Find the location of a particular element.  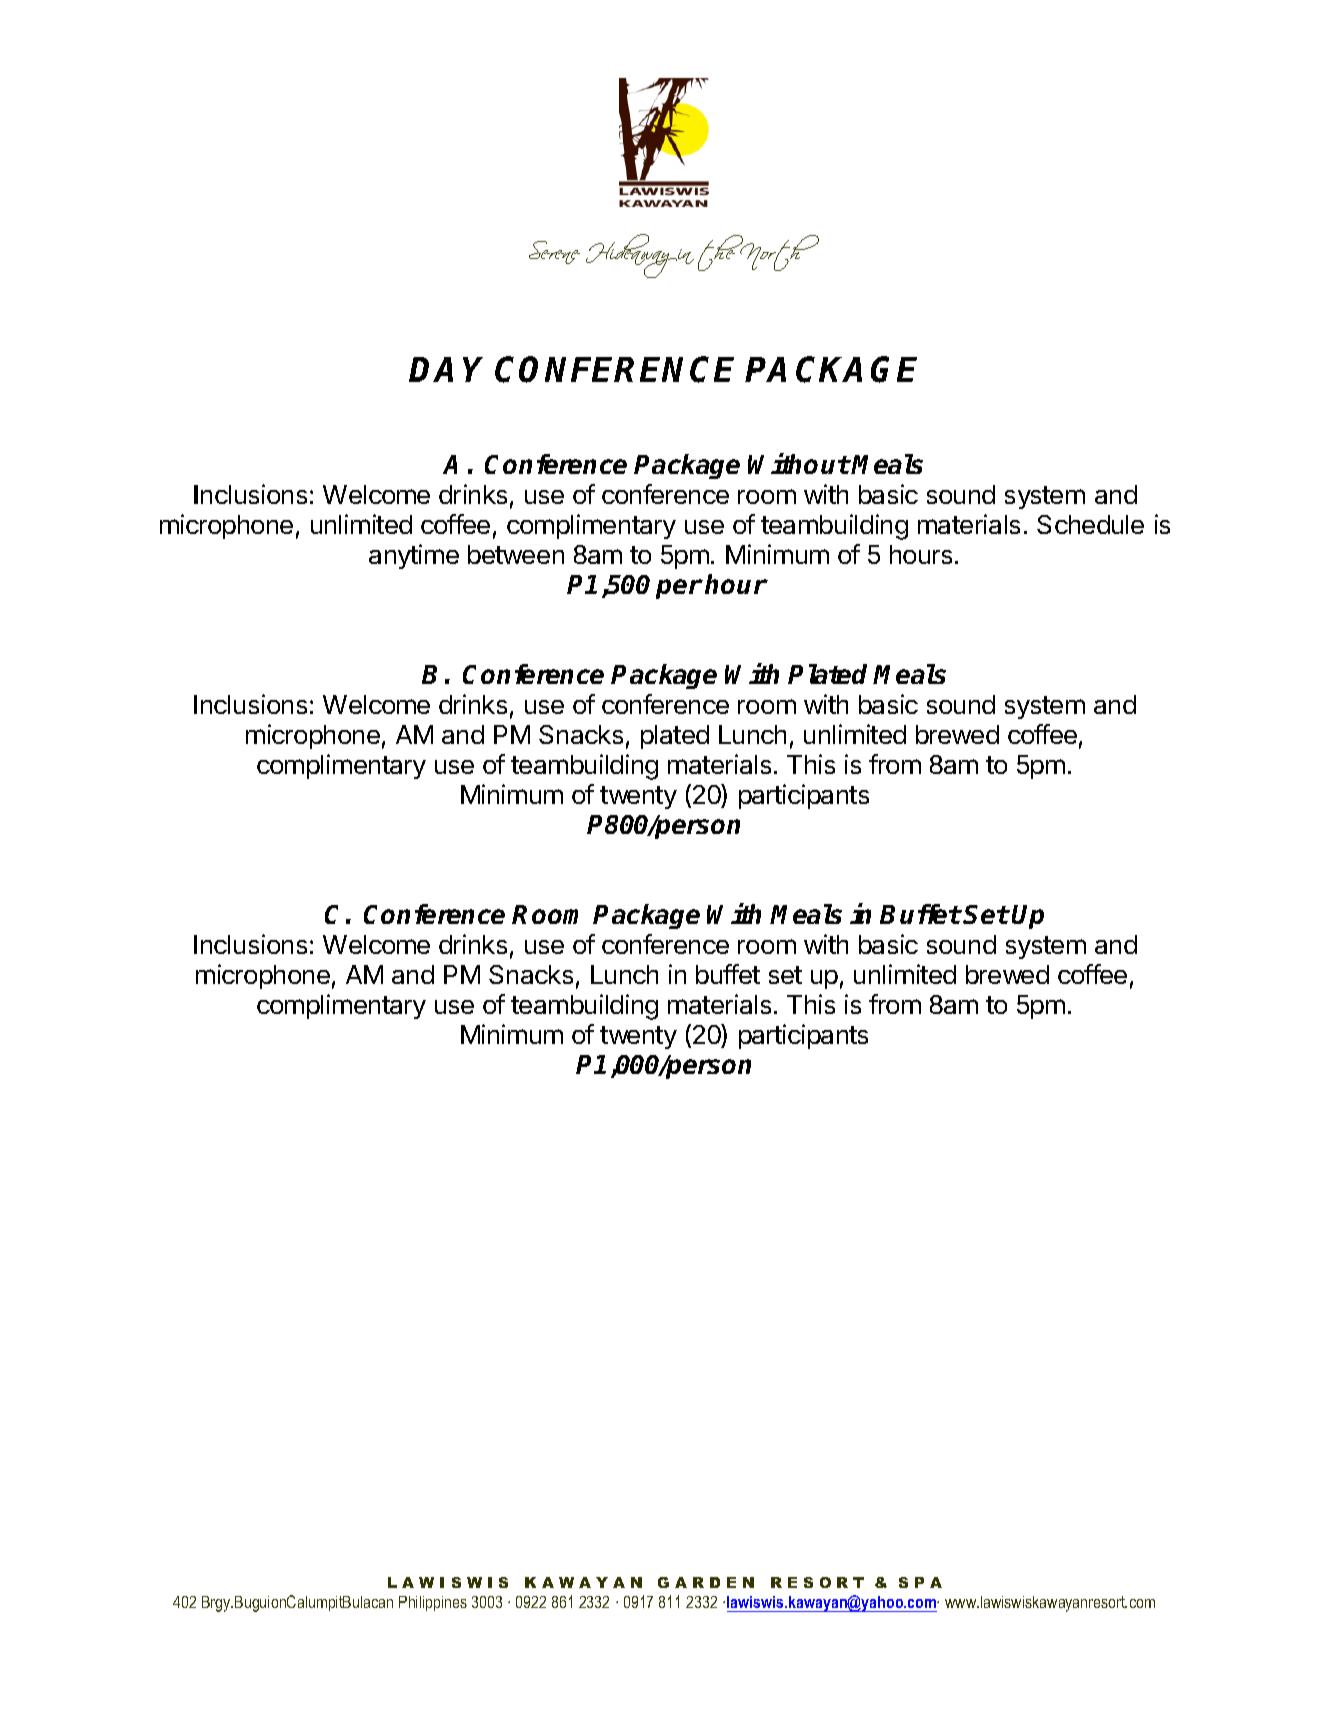

Hideaway is located at coordinates (631, 256).
